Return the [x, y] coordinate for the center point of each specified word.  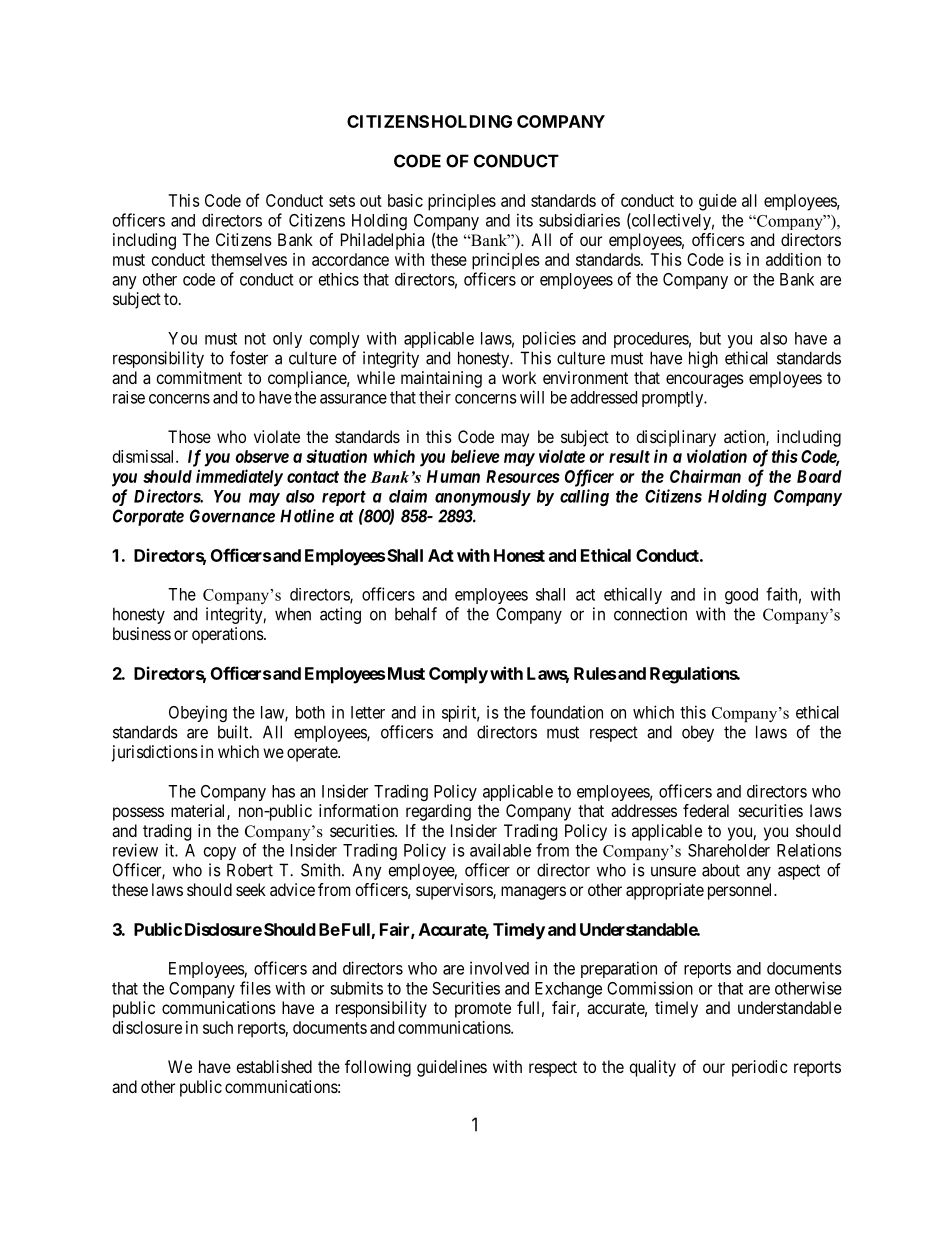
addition [793, 259]
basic [405, 200]
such [218, 1027]
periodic [760, 1068]
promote [483, 1010]
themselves [249, 259]
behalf [416, 614]
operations [228, 635]
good [741, 596]
